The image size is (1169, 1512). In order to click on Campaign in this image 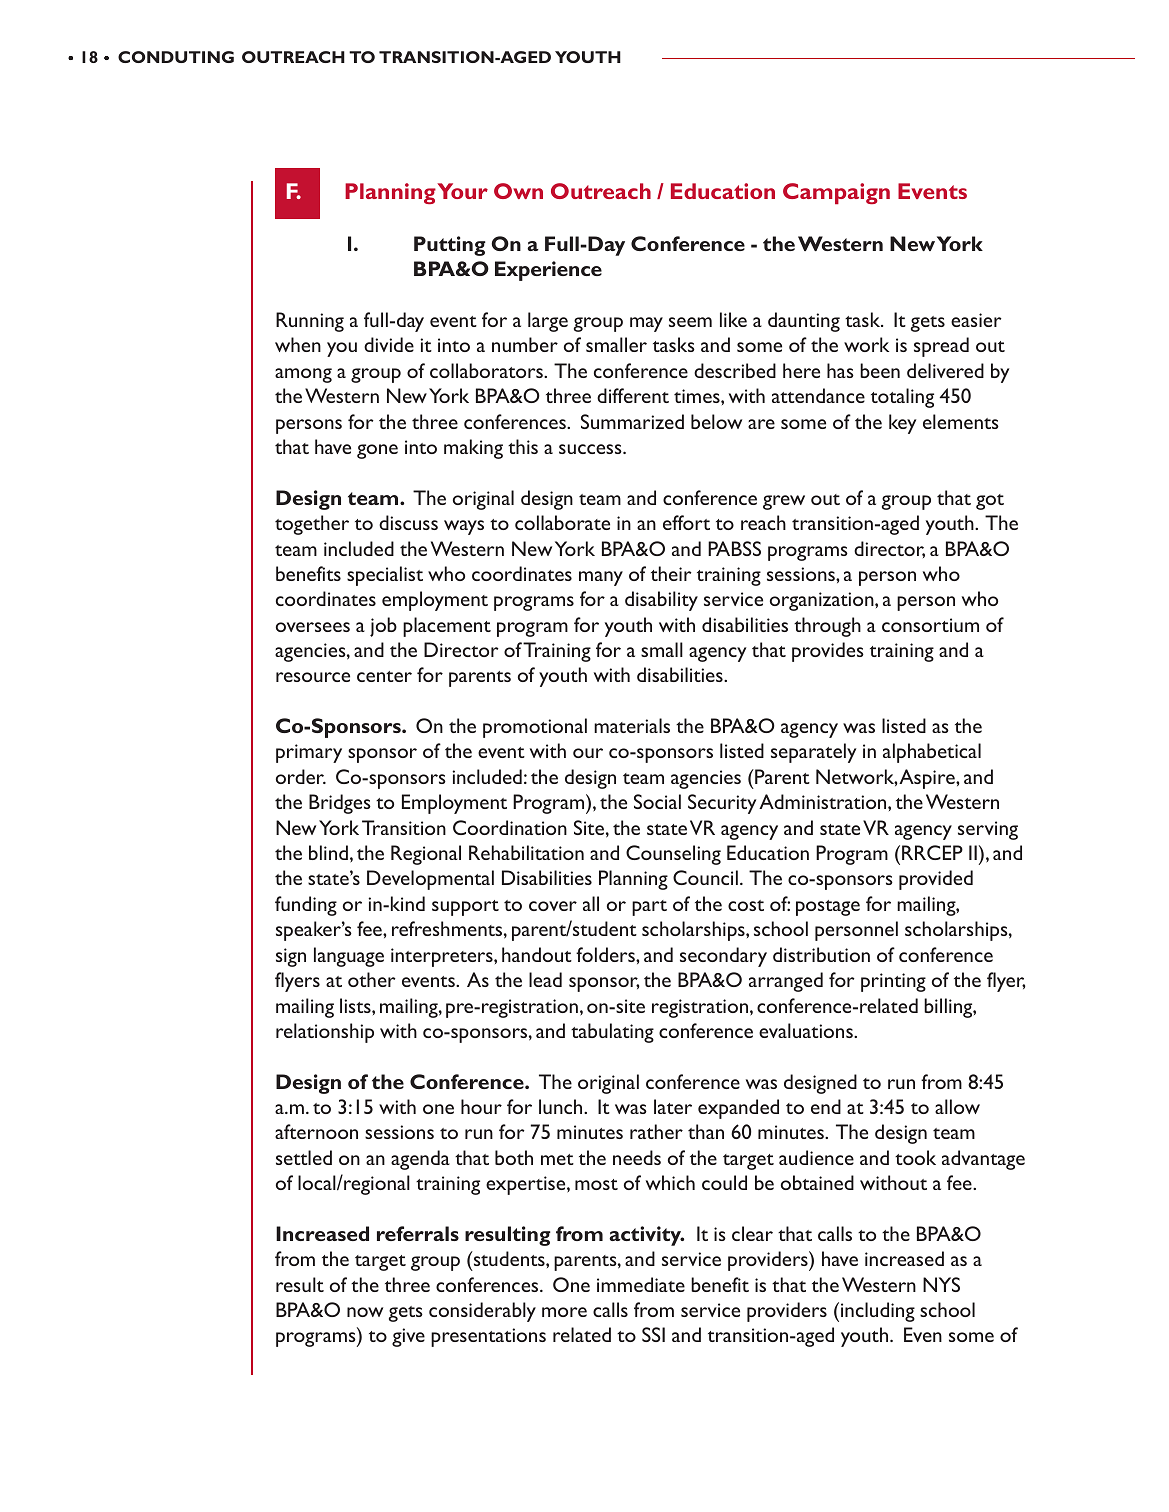, I will do `click(836, 193)`.
